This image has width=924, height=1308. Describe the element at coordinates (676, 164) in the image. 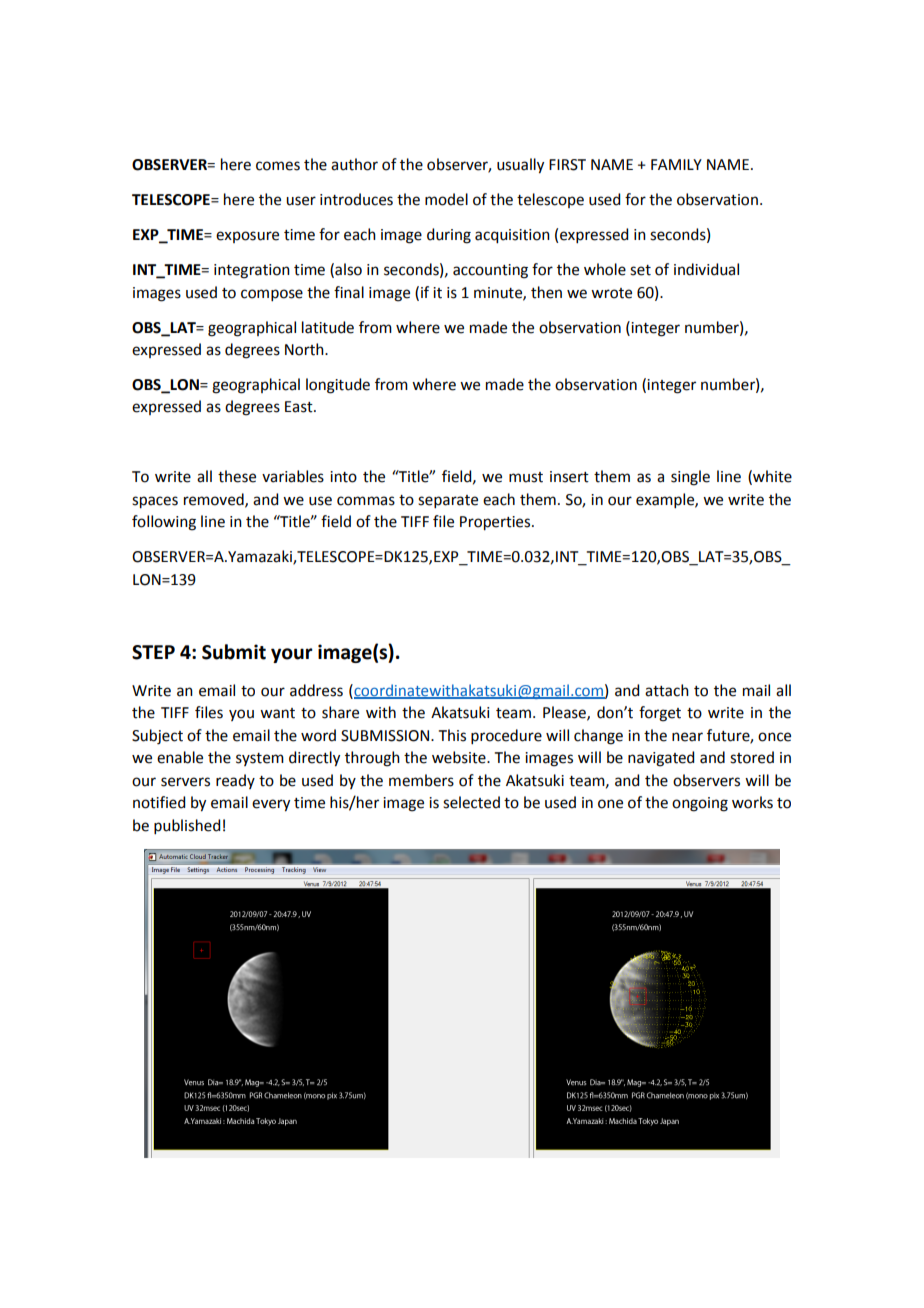

I see `FAMILY` at that location.
